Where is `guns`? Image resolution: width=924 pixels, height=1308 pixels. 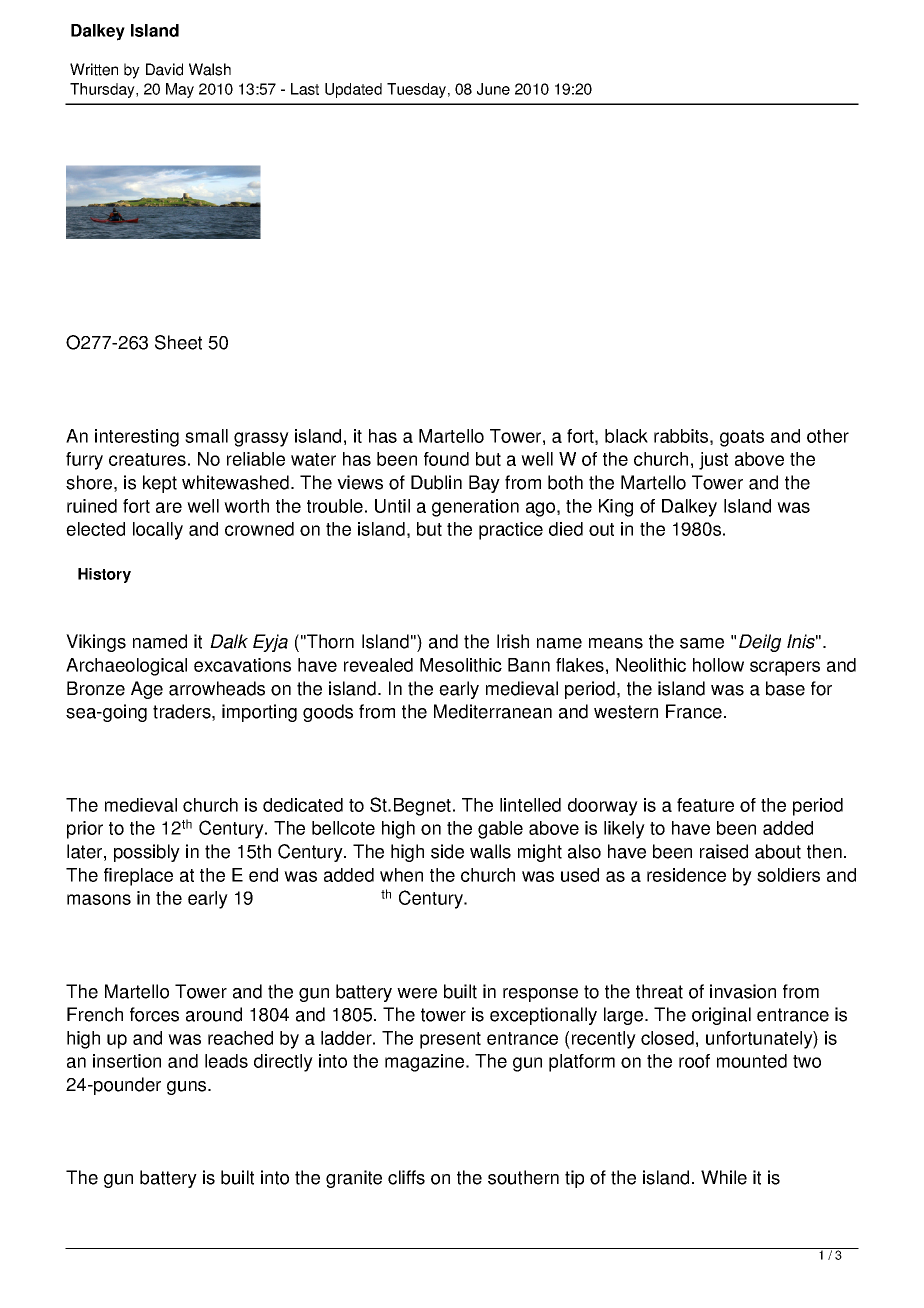 guns is located at coordinates (188, 1088).
